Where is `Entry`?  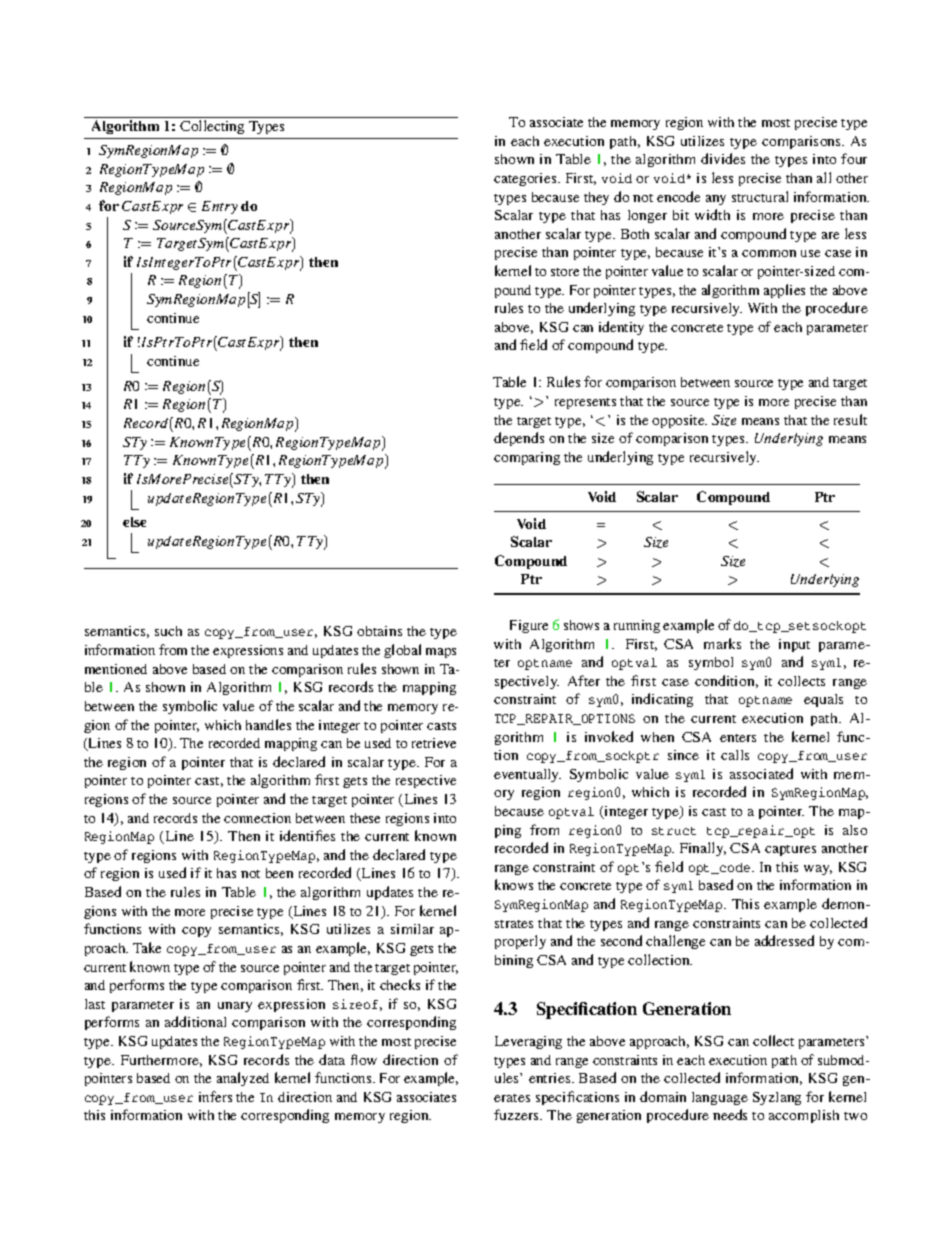
Entry is located at coordinates (220, 207).
